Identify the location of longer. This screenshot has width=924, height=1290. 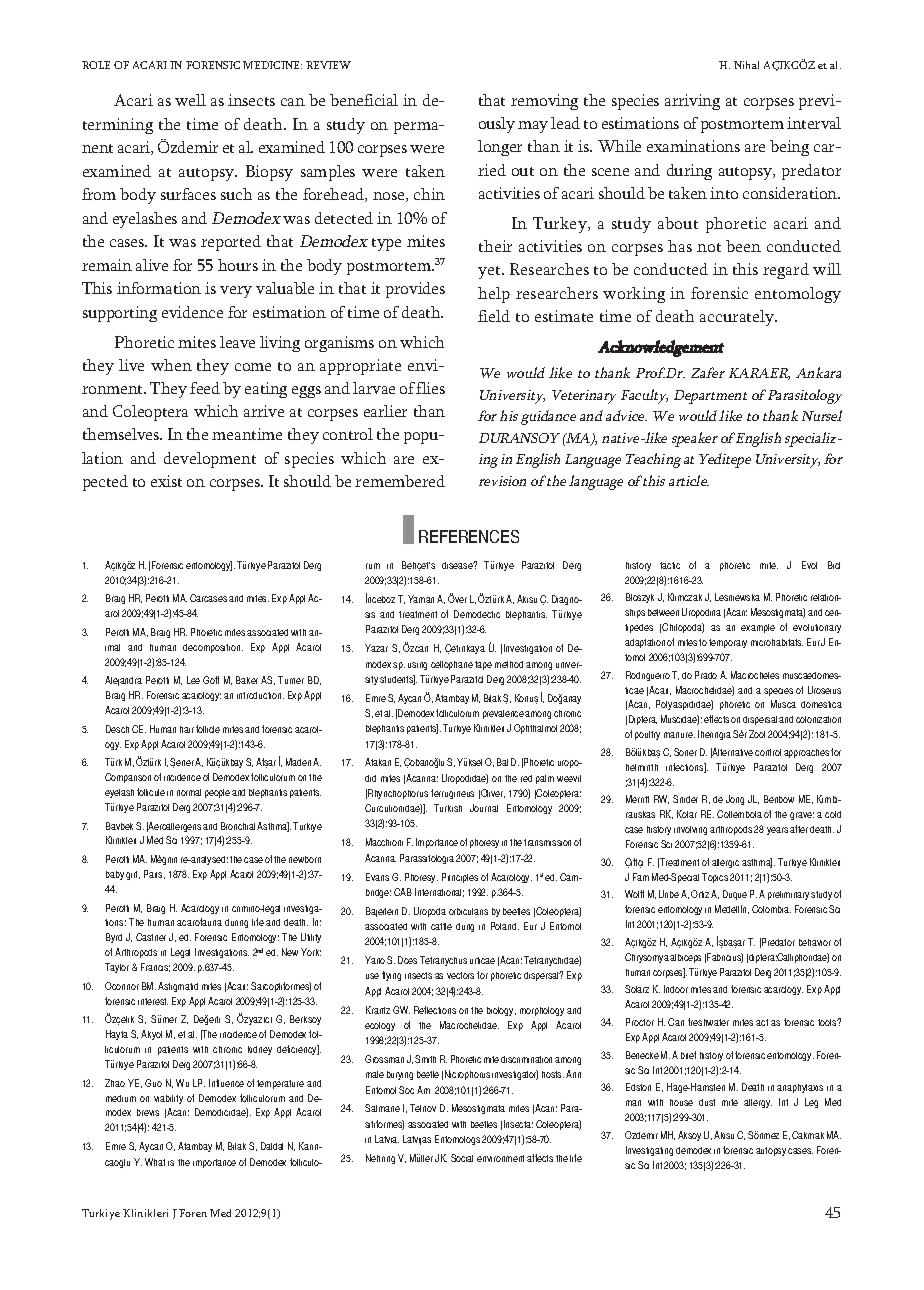
(500, 148).
